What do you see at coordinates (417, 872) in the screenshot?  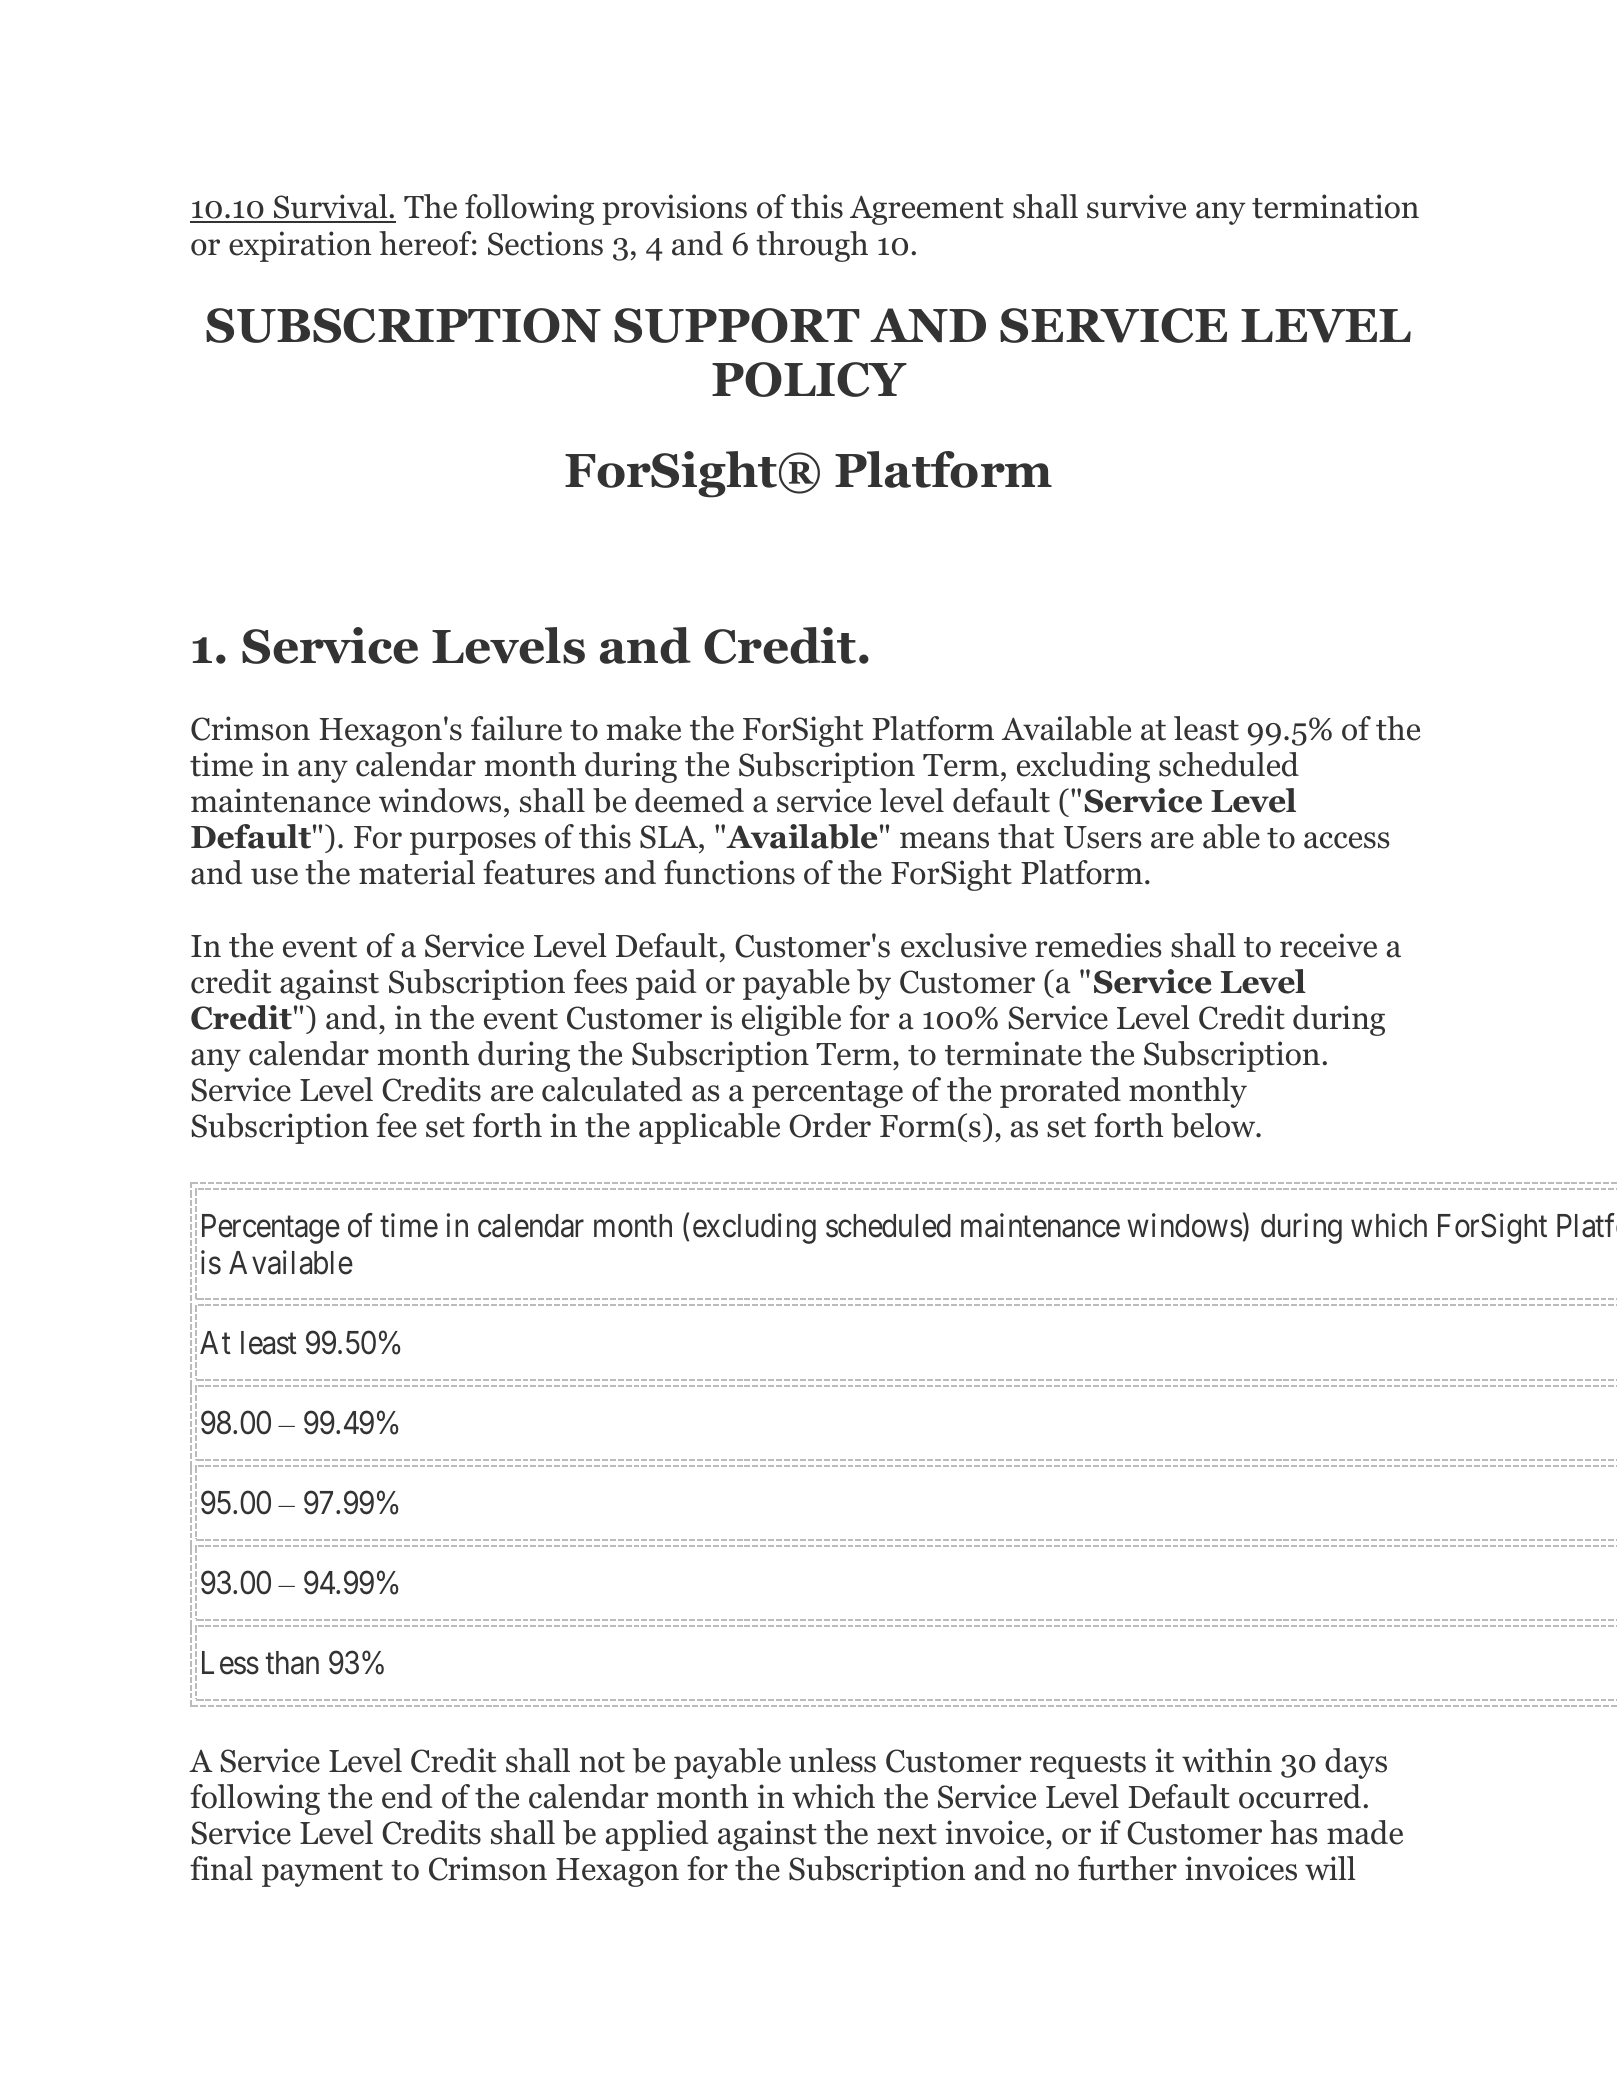 I see `material` at bounding box center [417, 872].
